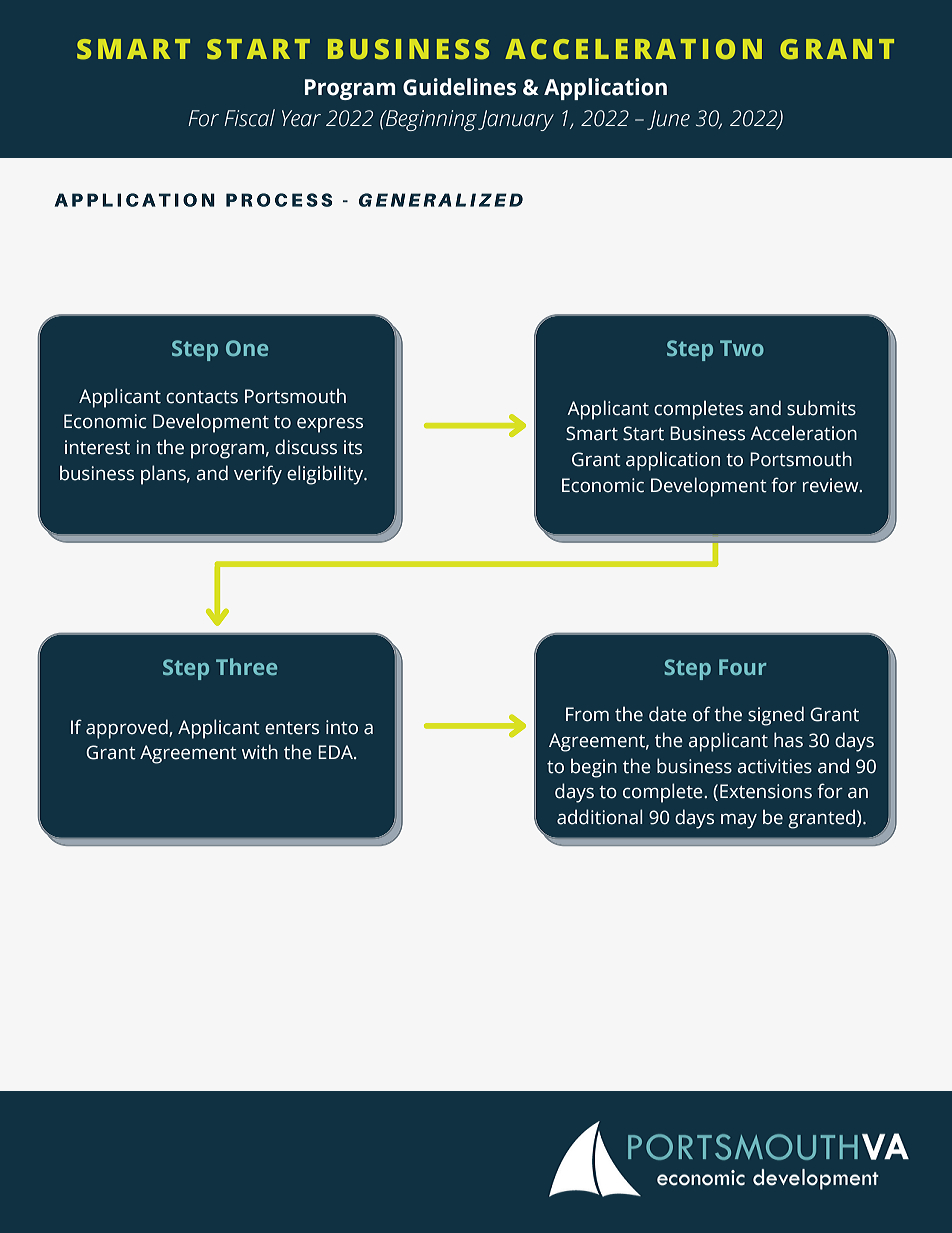 The image size is (952, 1233). Describe the element at coordinates (668, 120) in the document. I see `June` at that location.
